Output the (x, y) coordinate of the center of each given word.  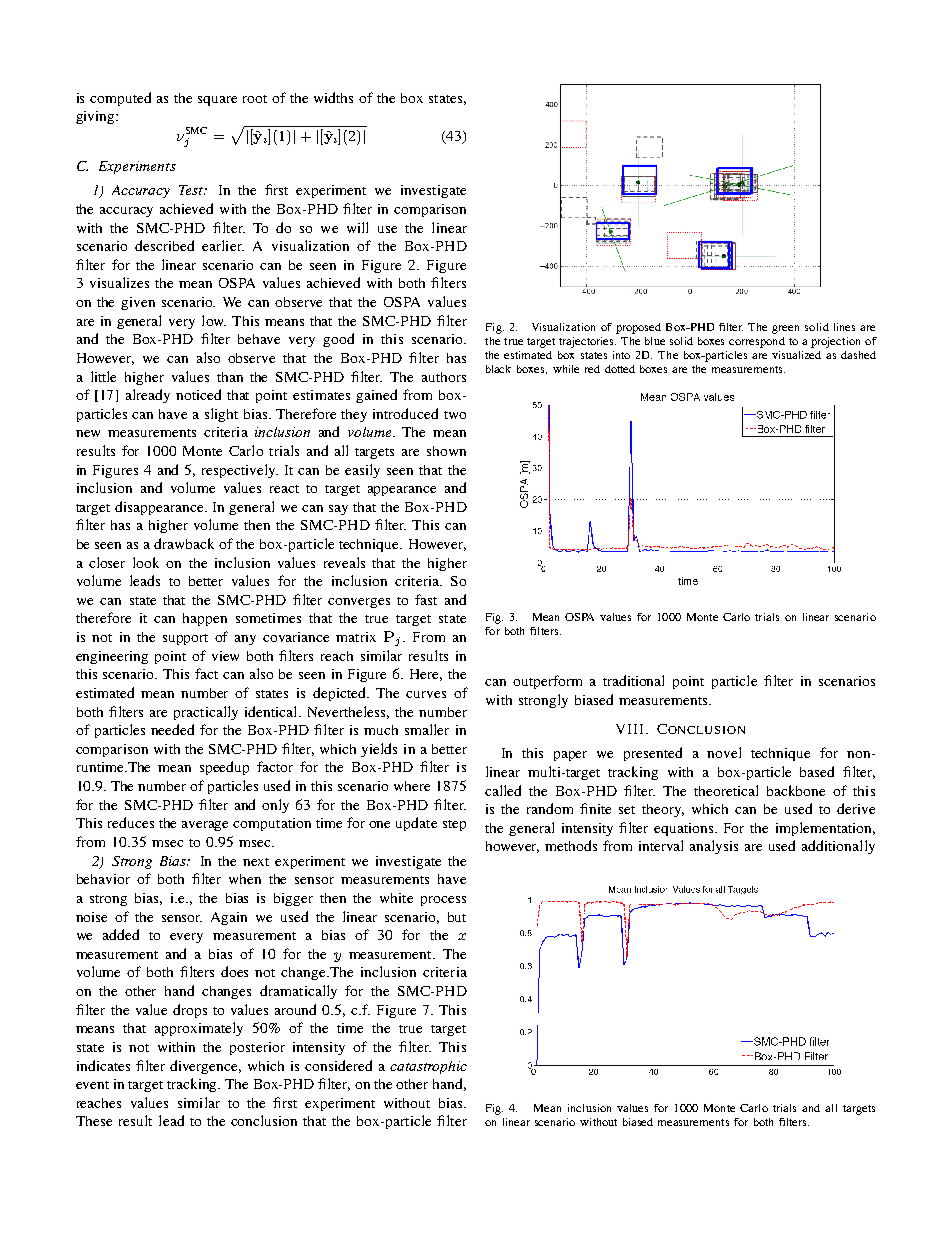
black (498, 369)
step (454, 825)
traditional (633, 680)
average (205, 826)
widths (333, 97)
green (785, 329)
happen (205, 619)
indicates (103, 1065)
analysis (714, 847)
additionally (838, 847)
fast (426, 599)
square (217, 101)
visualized (796, 355)
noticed (198, 394)
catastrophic (428, 1067)
